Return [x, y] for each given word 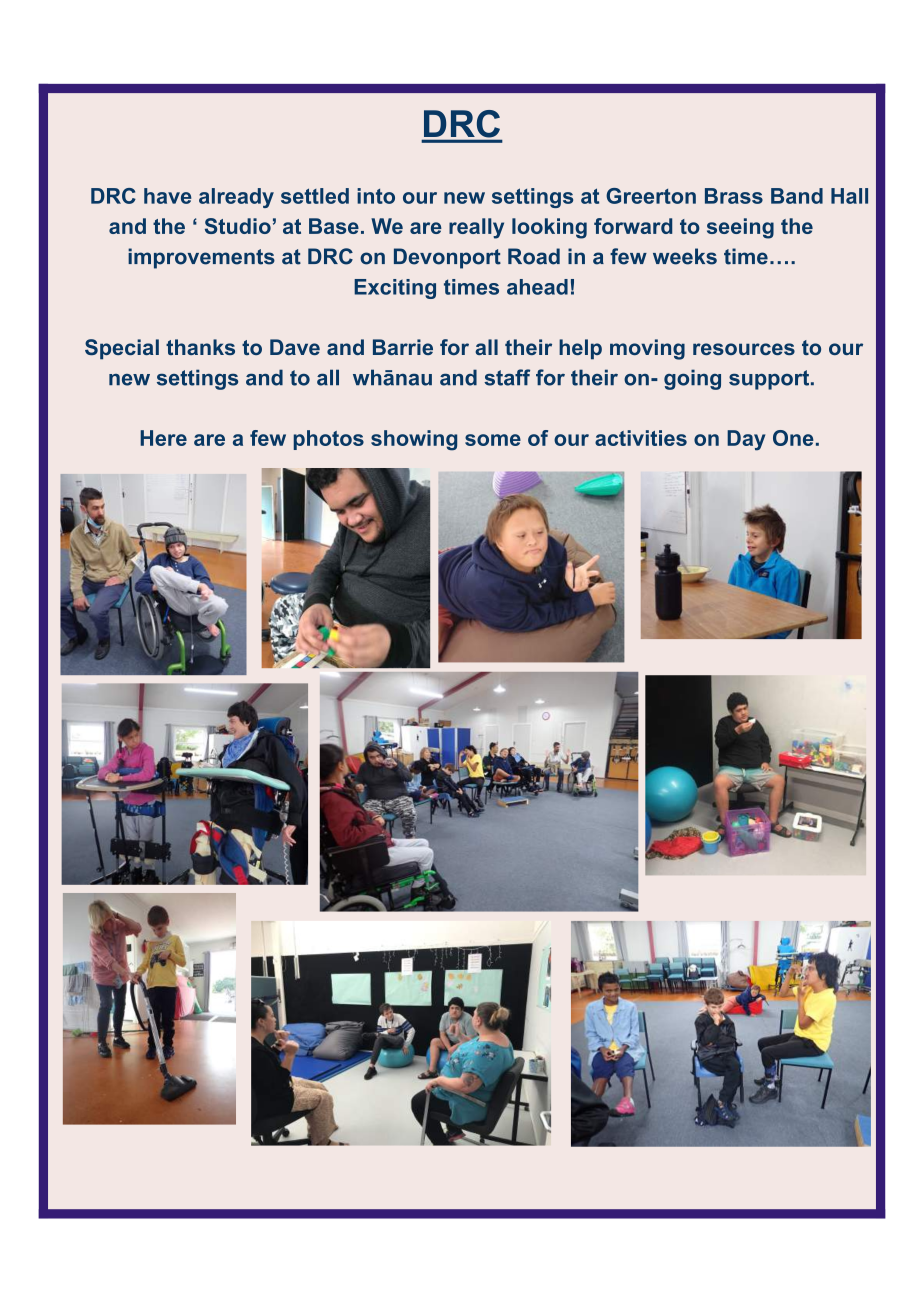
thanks [200, 347]
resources [744, 349]
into [376, 196]
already [236, 198]
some [493, 440]
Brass [734, 196]
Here [163, 438]
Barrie [403, 347]
